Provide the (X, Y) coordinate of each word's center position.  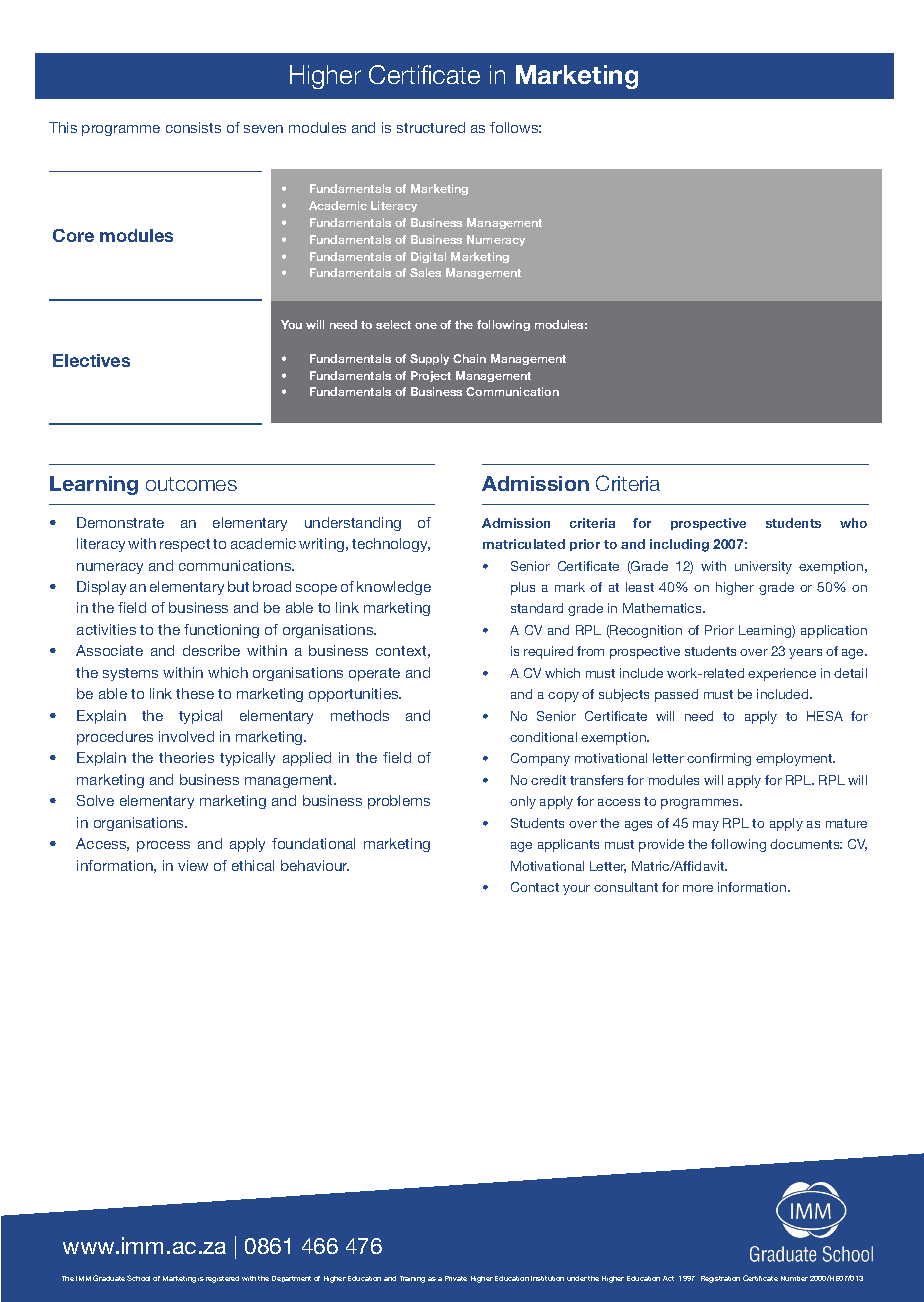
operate (374, 674)
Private (456, 1278)
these (195, 693)
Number (794, 1278)
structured (431, 127)
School (138, 1278)
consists (193, 127)
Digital (428, 257)
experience (782, 674)
